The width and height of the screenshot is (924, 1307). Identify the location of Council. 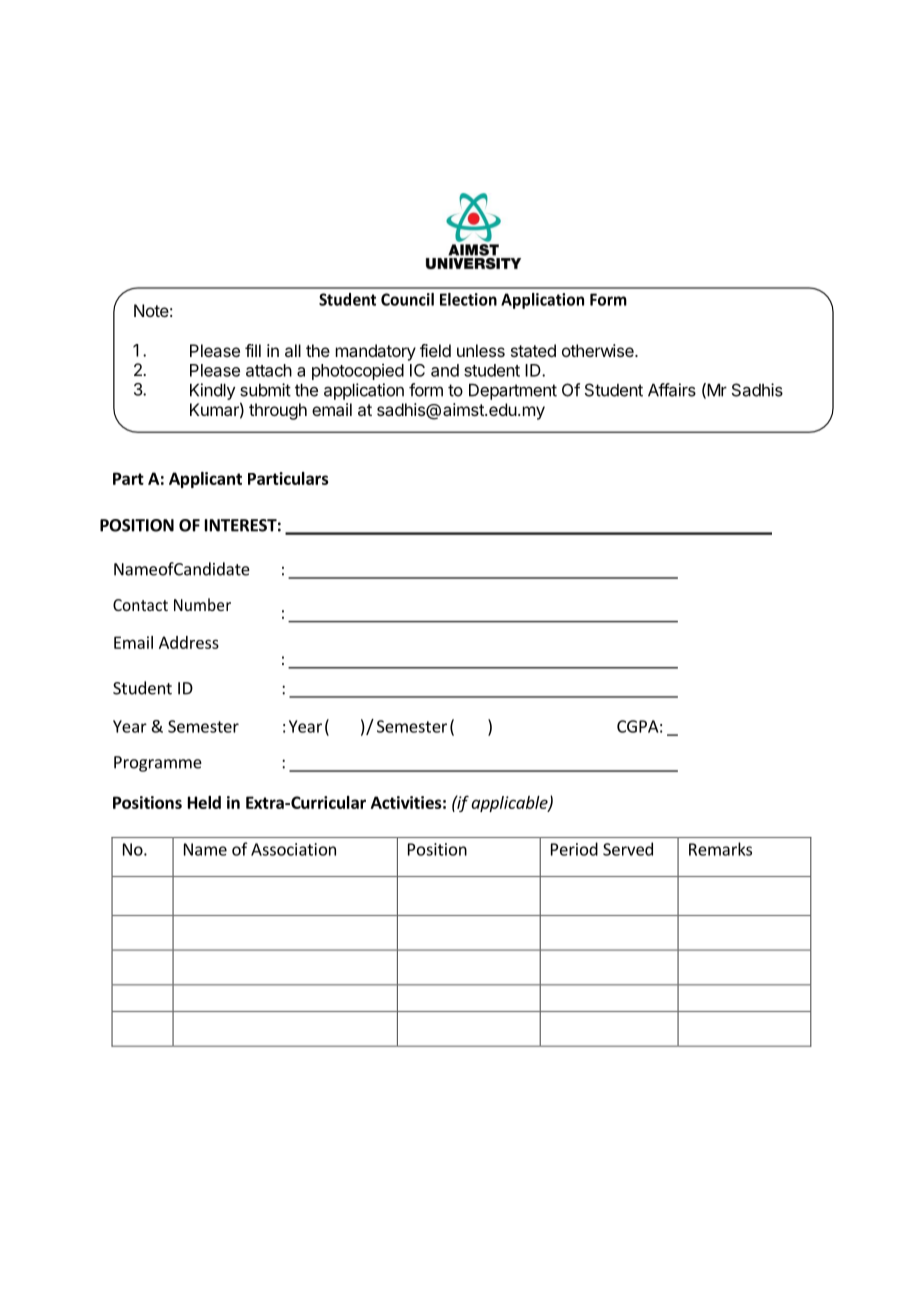
(407, 299).
